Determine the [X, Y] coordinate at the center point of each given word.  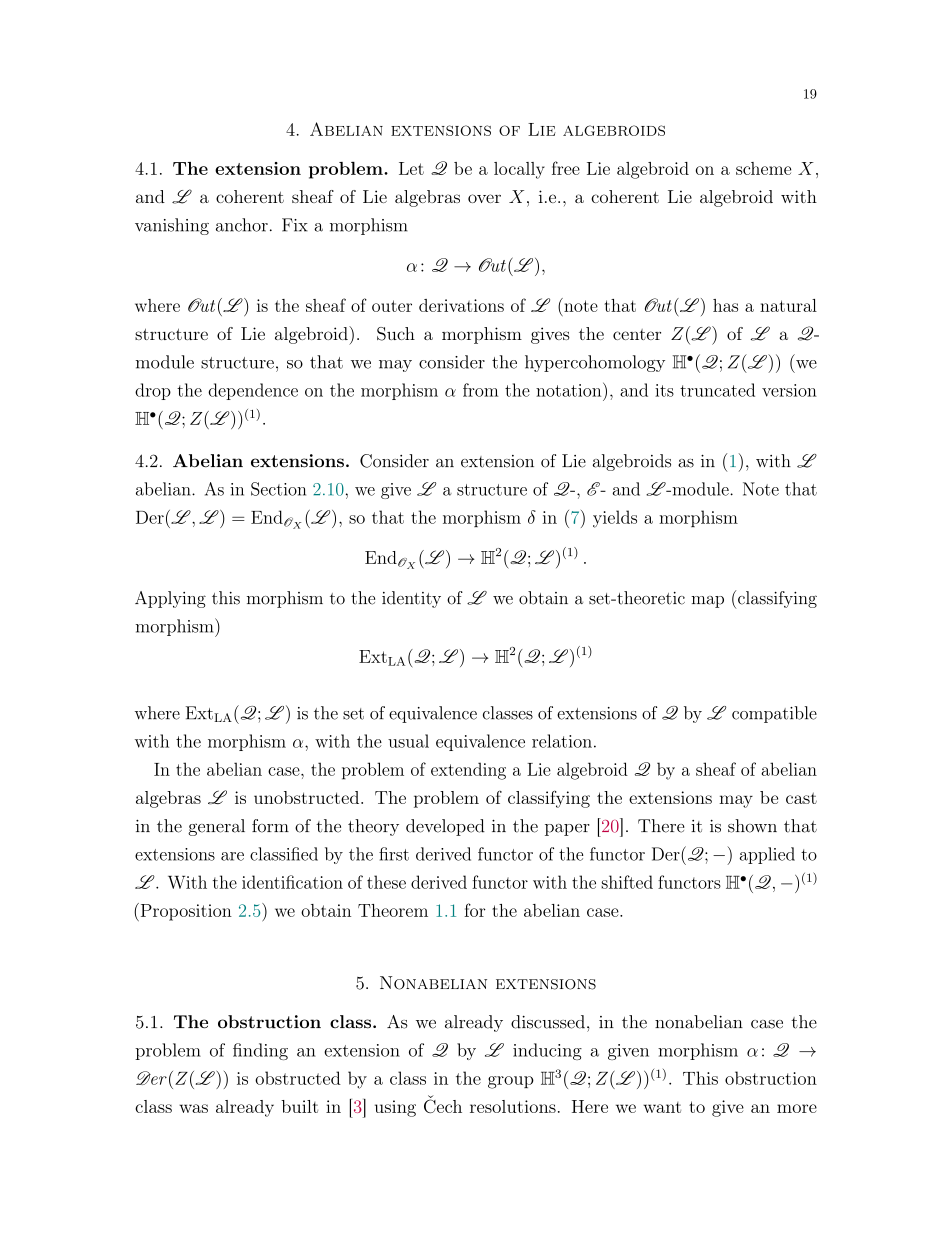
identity [411, 599]
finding [260, 1051]
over [484, 198]
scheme [763, 168]
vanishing [172, 226]
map [707, 602]
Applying [170, 599]
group [511, 1082]
